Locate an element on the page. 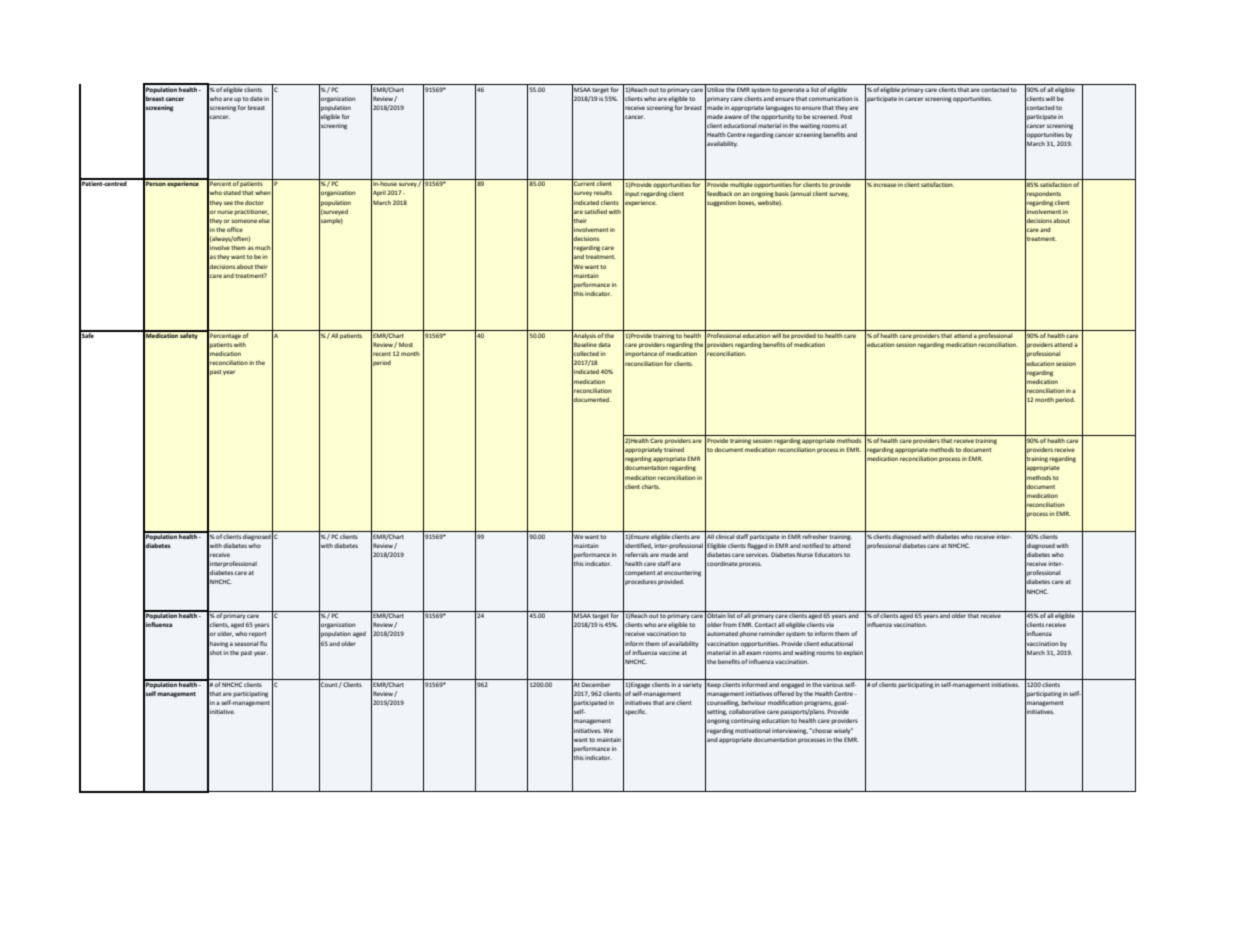 The width and height of the image is (1233, 952). seasonal is located at coordinates (246, 643).
